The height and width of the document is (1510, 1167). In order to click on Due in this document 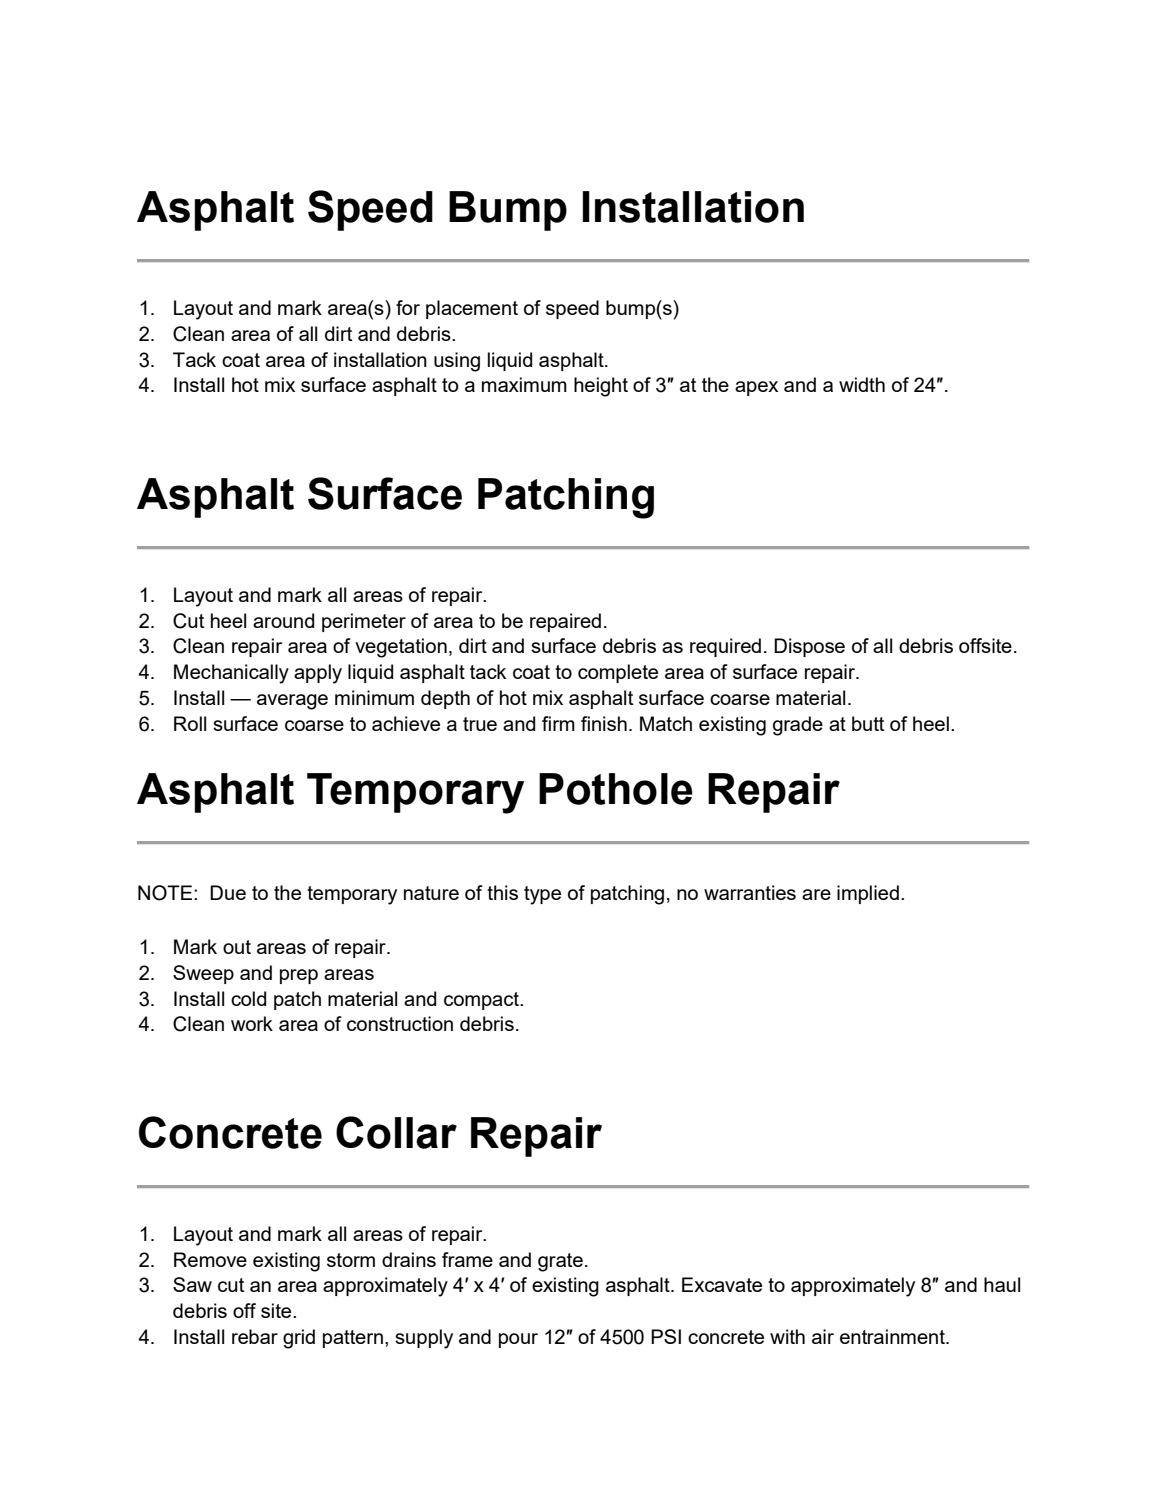, I will do `click(228, 892)`.
